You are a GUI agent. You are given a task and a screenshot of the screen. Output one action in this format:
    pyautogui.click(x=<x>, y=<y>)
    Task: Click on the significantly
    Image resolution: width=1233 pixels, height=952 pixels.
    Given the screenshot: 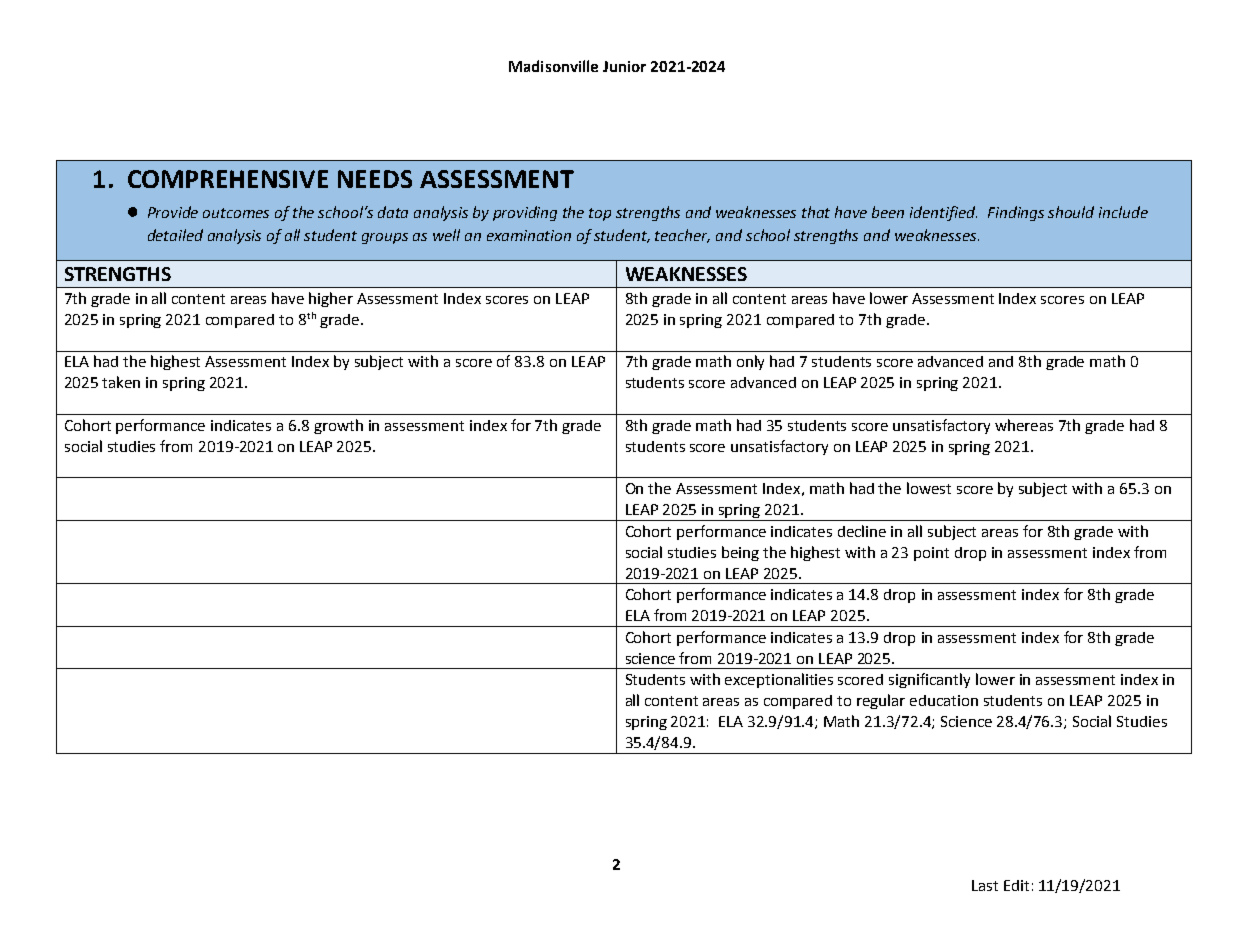 What is the action you would take?
    pyautogui.click(x=929, y=680)
